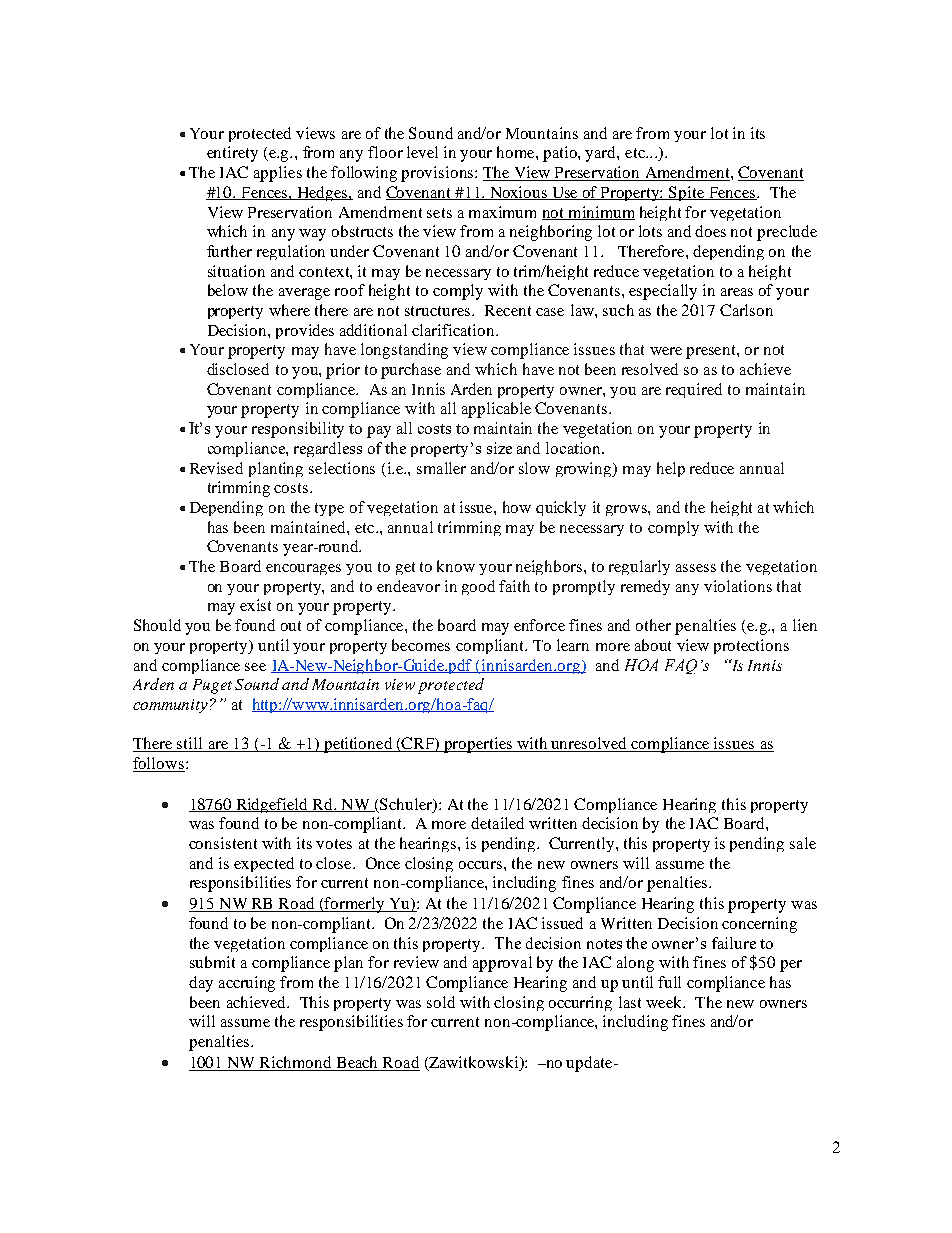 Image resolution: width=952 pixels, height=1233 pixels. What do you see at coordinates (296, 1063) in the image?
I see `Richmond` at bounding box center [296, 1063].
